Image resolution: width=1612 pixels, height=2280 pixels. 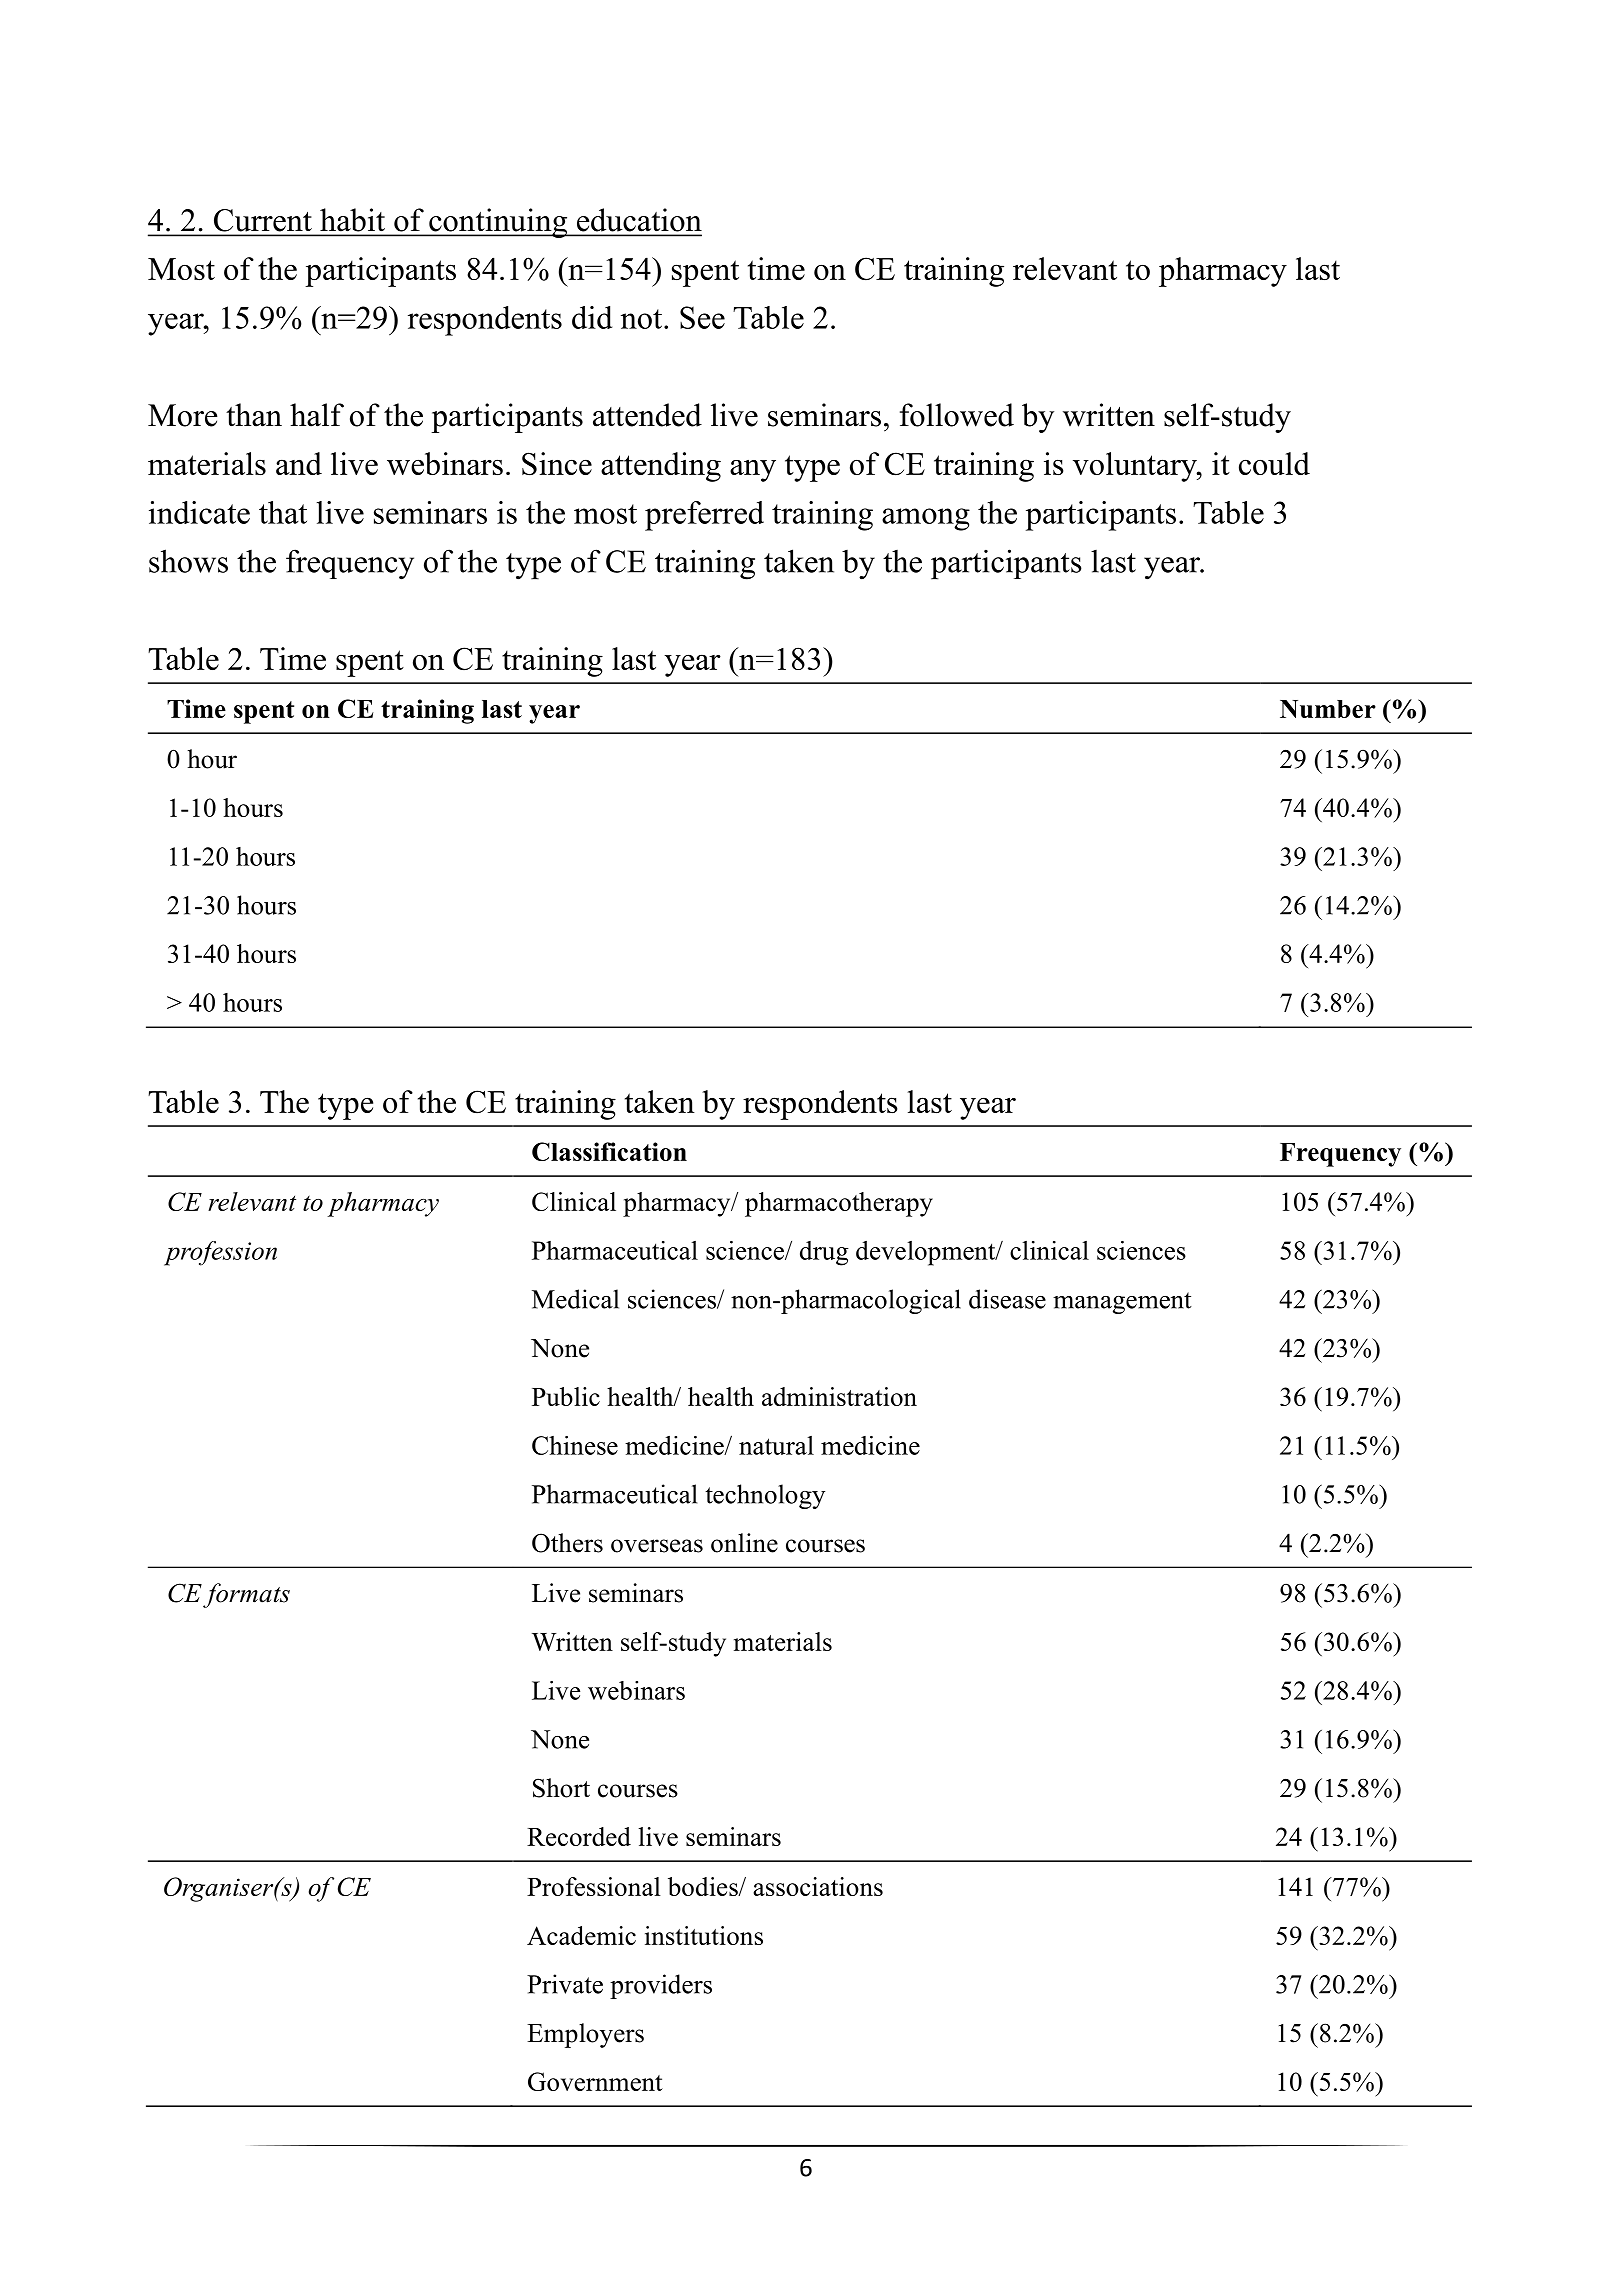 I want to click on associations, so click(x=818, y=1886).
